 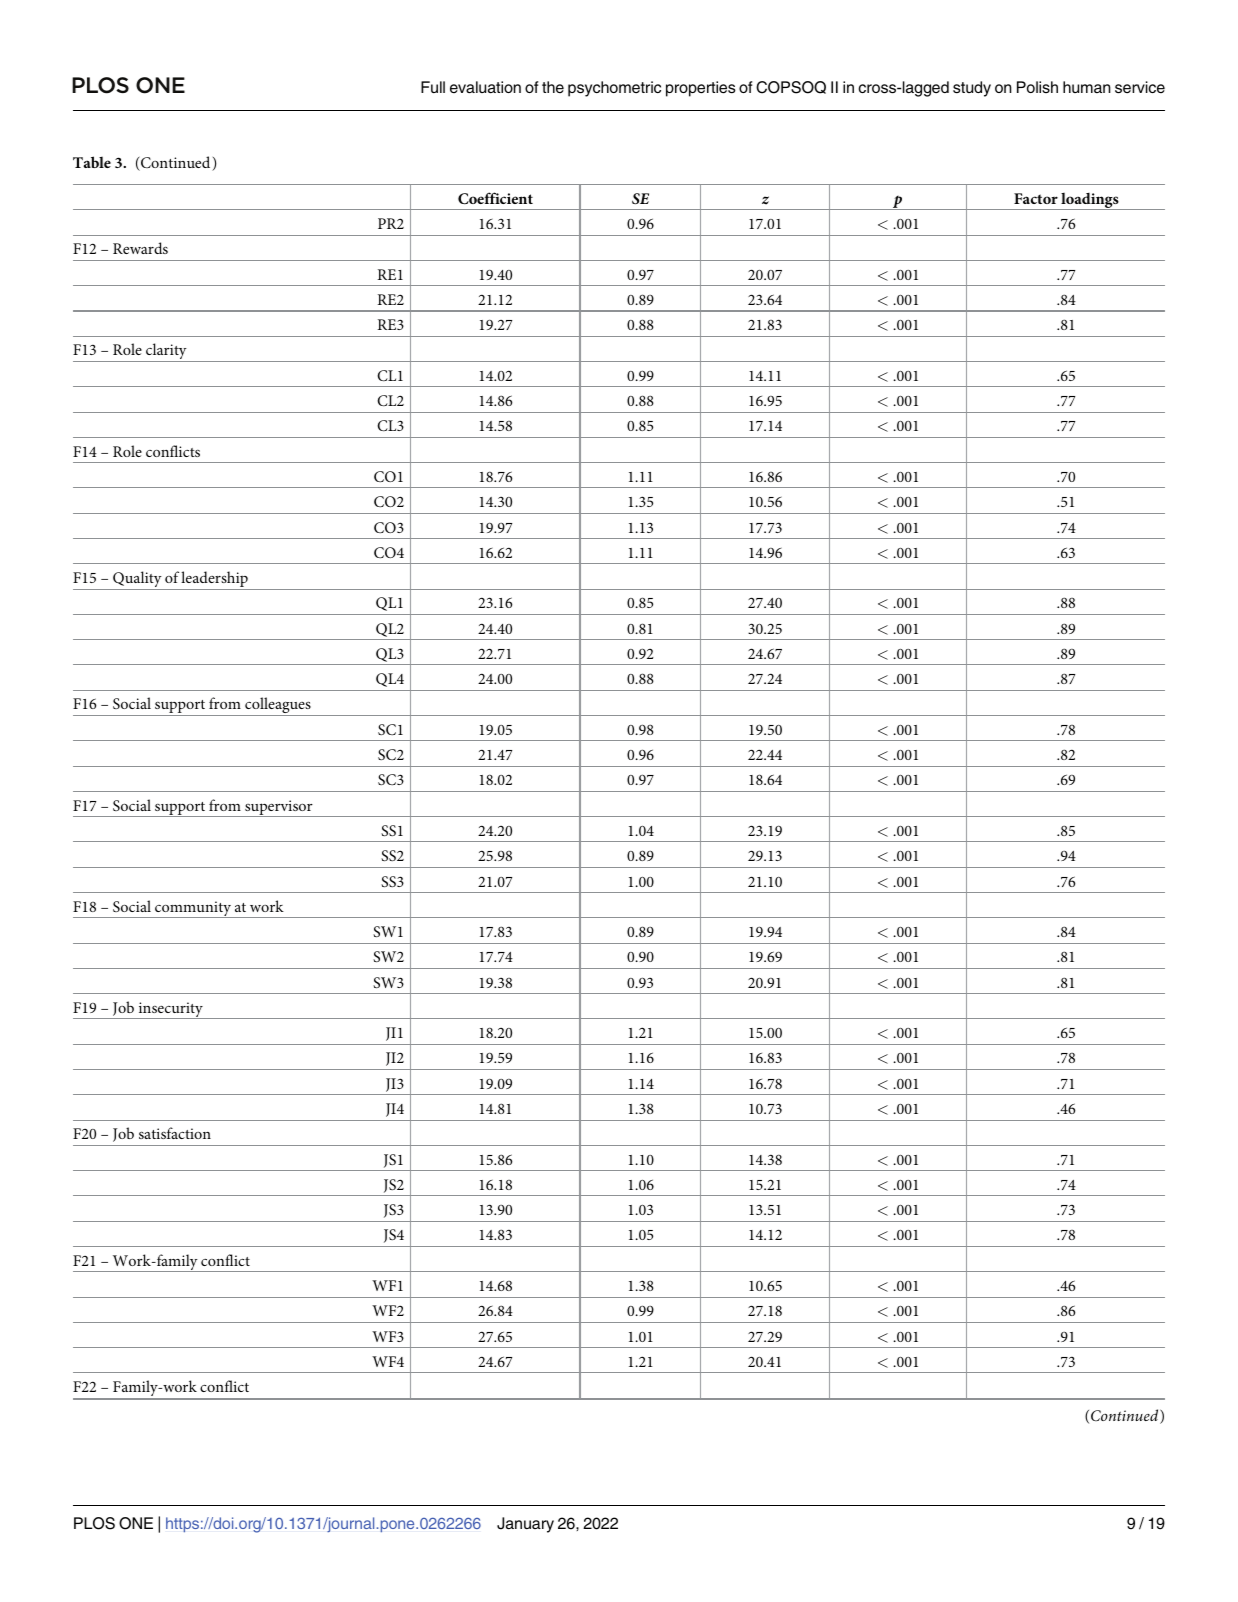 I want to click on insecurity, so click(x=170, y=1010).
